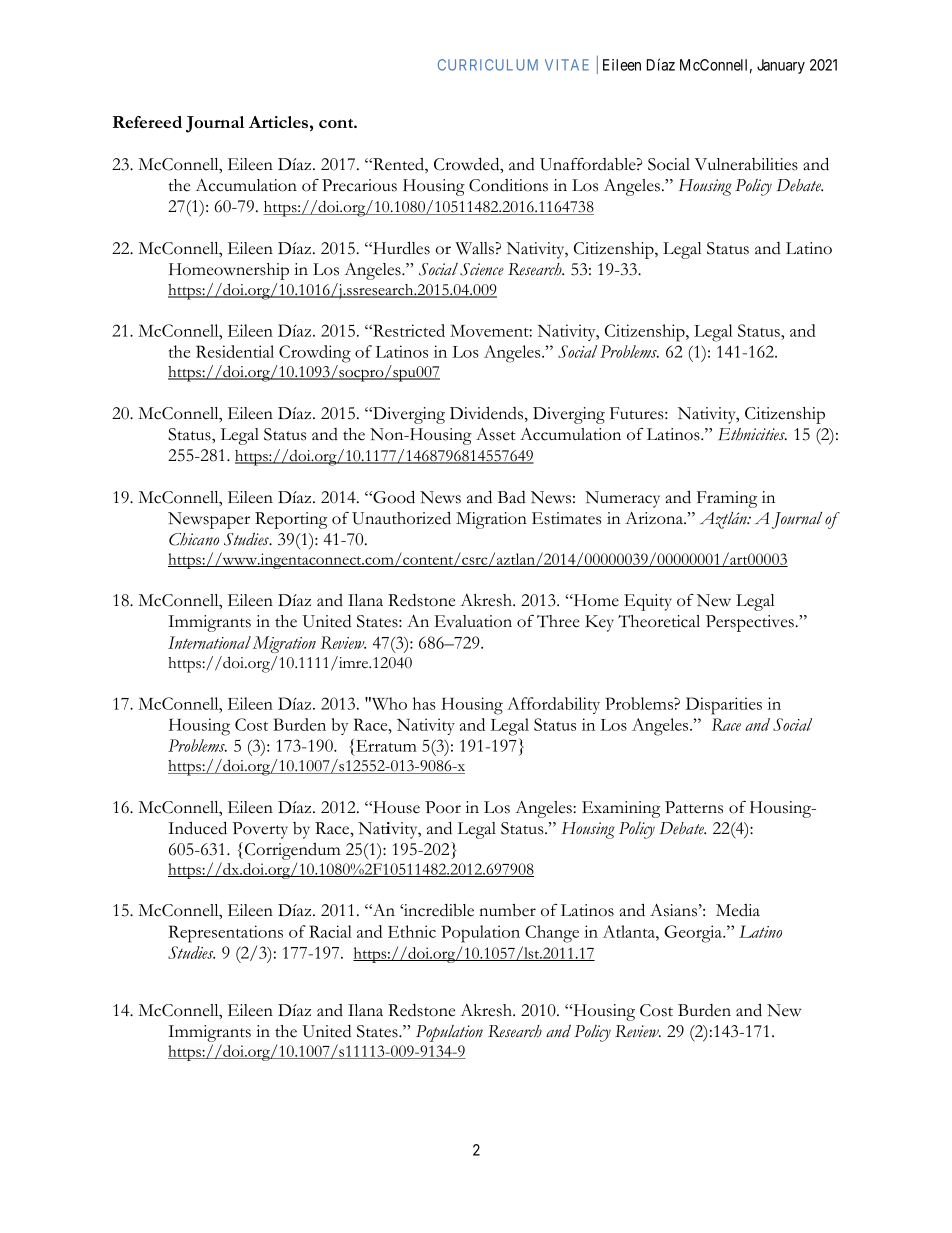 Image resolution: width=952 pixels, height=1233 pixels. What do you see at coordinates (147, 122) in the page?
I see `Refereed` at bounding box center [147, 122].
